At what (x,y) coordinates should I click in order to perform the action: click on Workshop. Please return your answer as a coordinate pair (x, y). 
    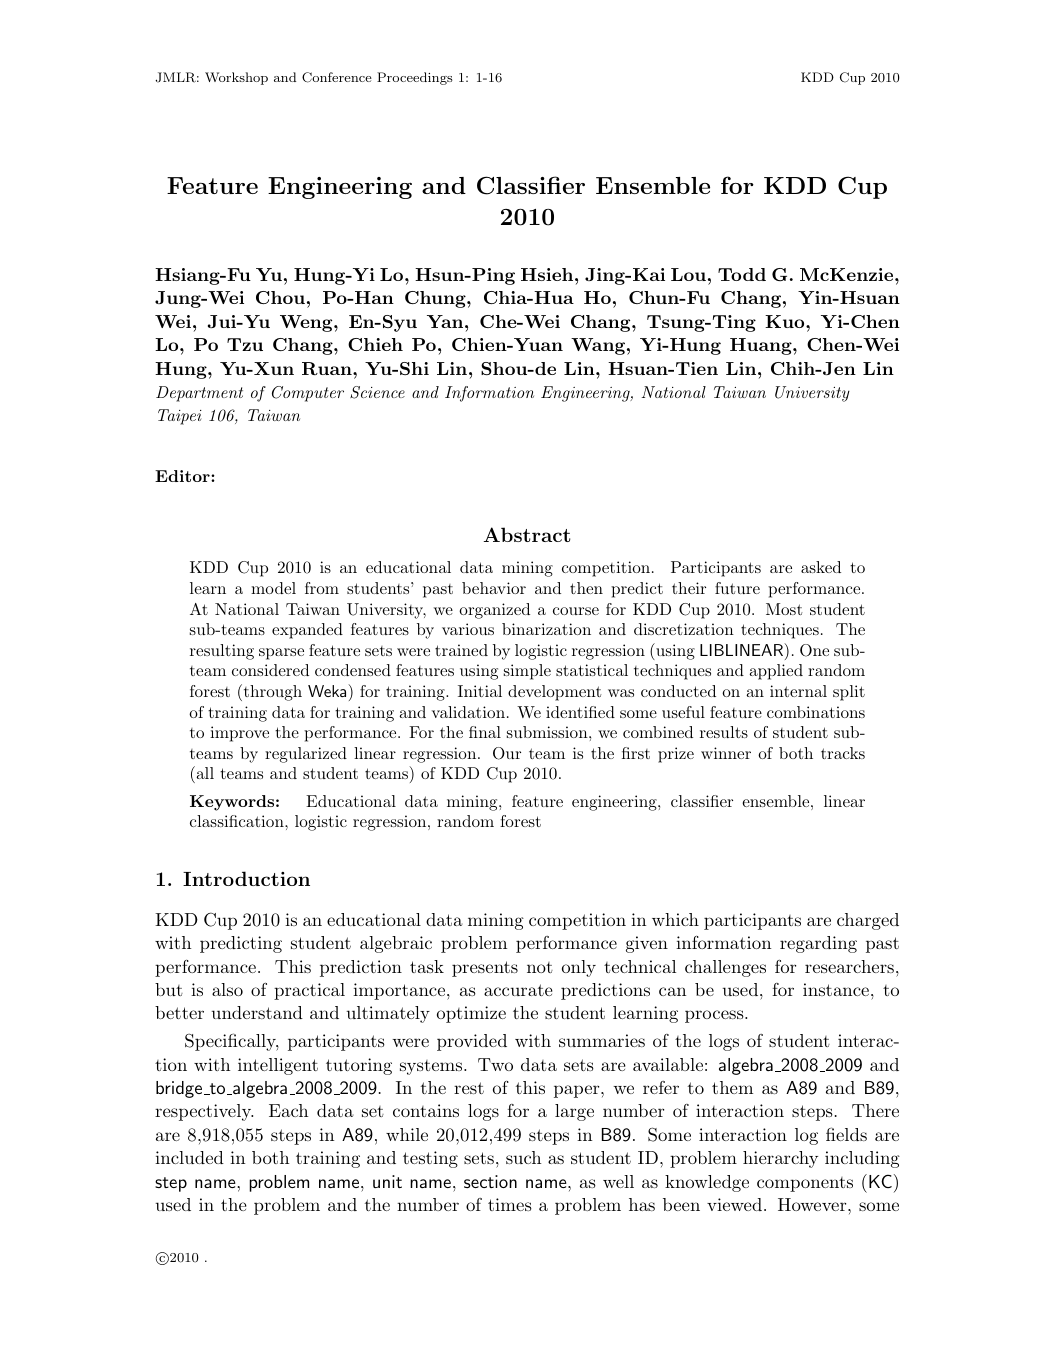
    Looking at the image, I should click on (236, 78).
